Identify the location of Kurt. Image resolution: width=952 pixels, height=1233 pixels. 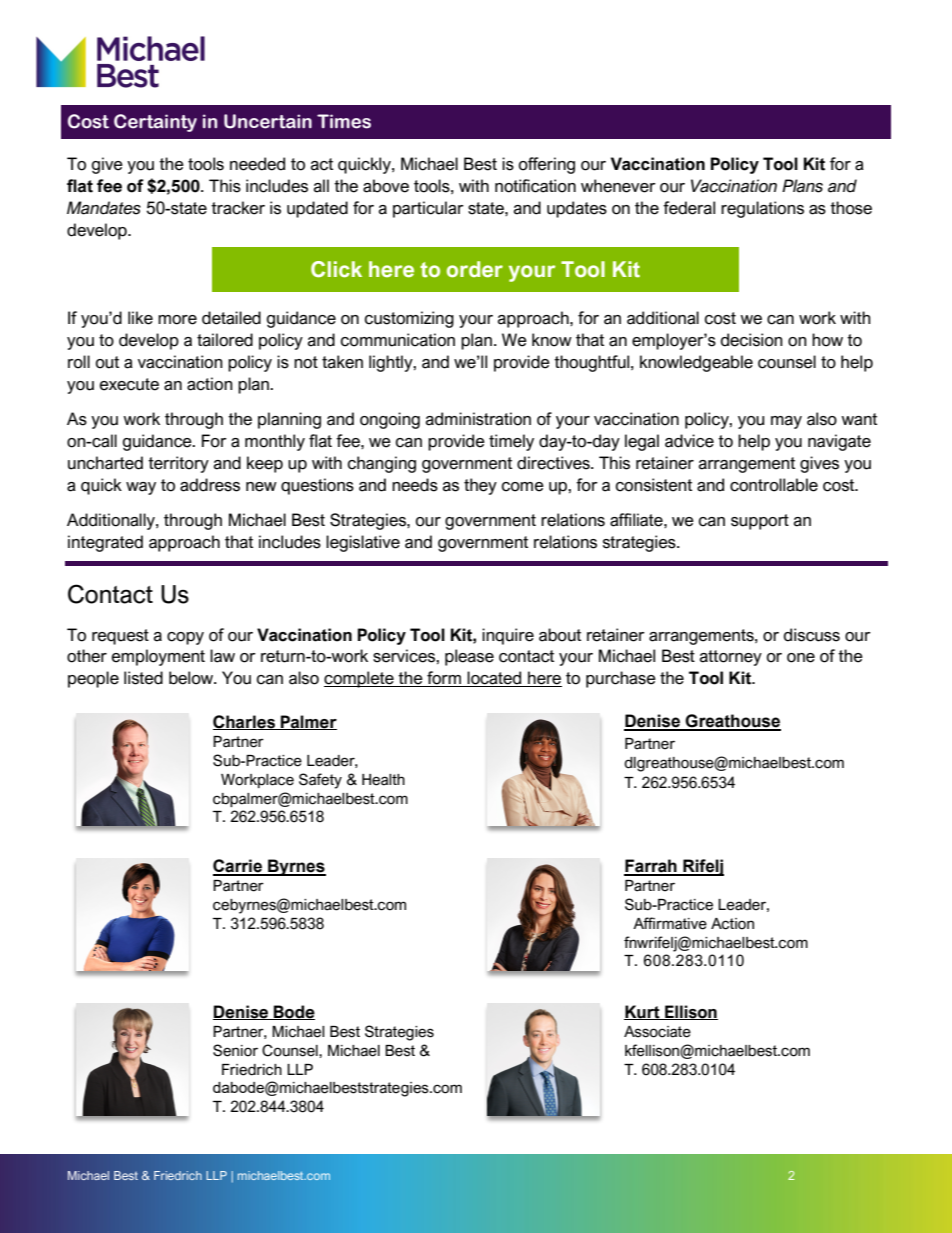
(643, 1012).
